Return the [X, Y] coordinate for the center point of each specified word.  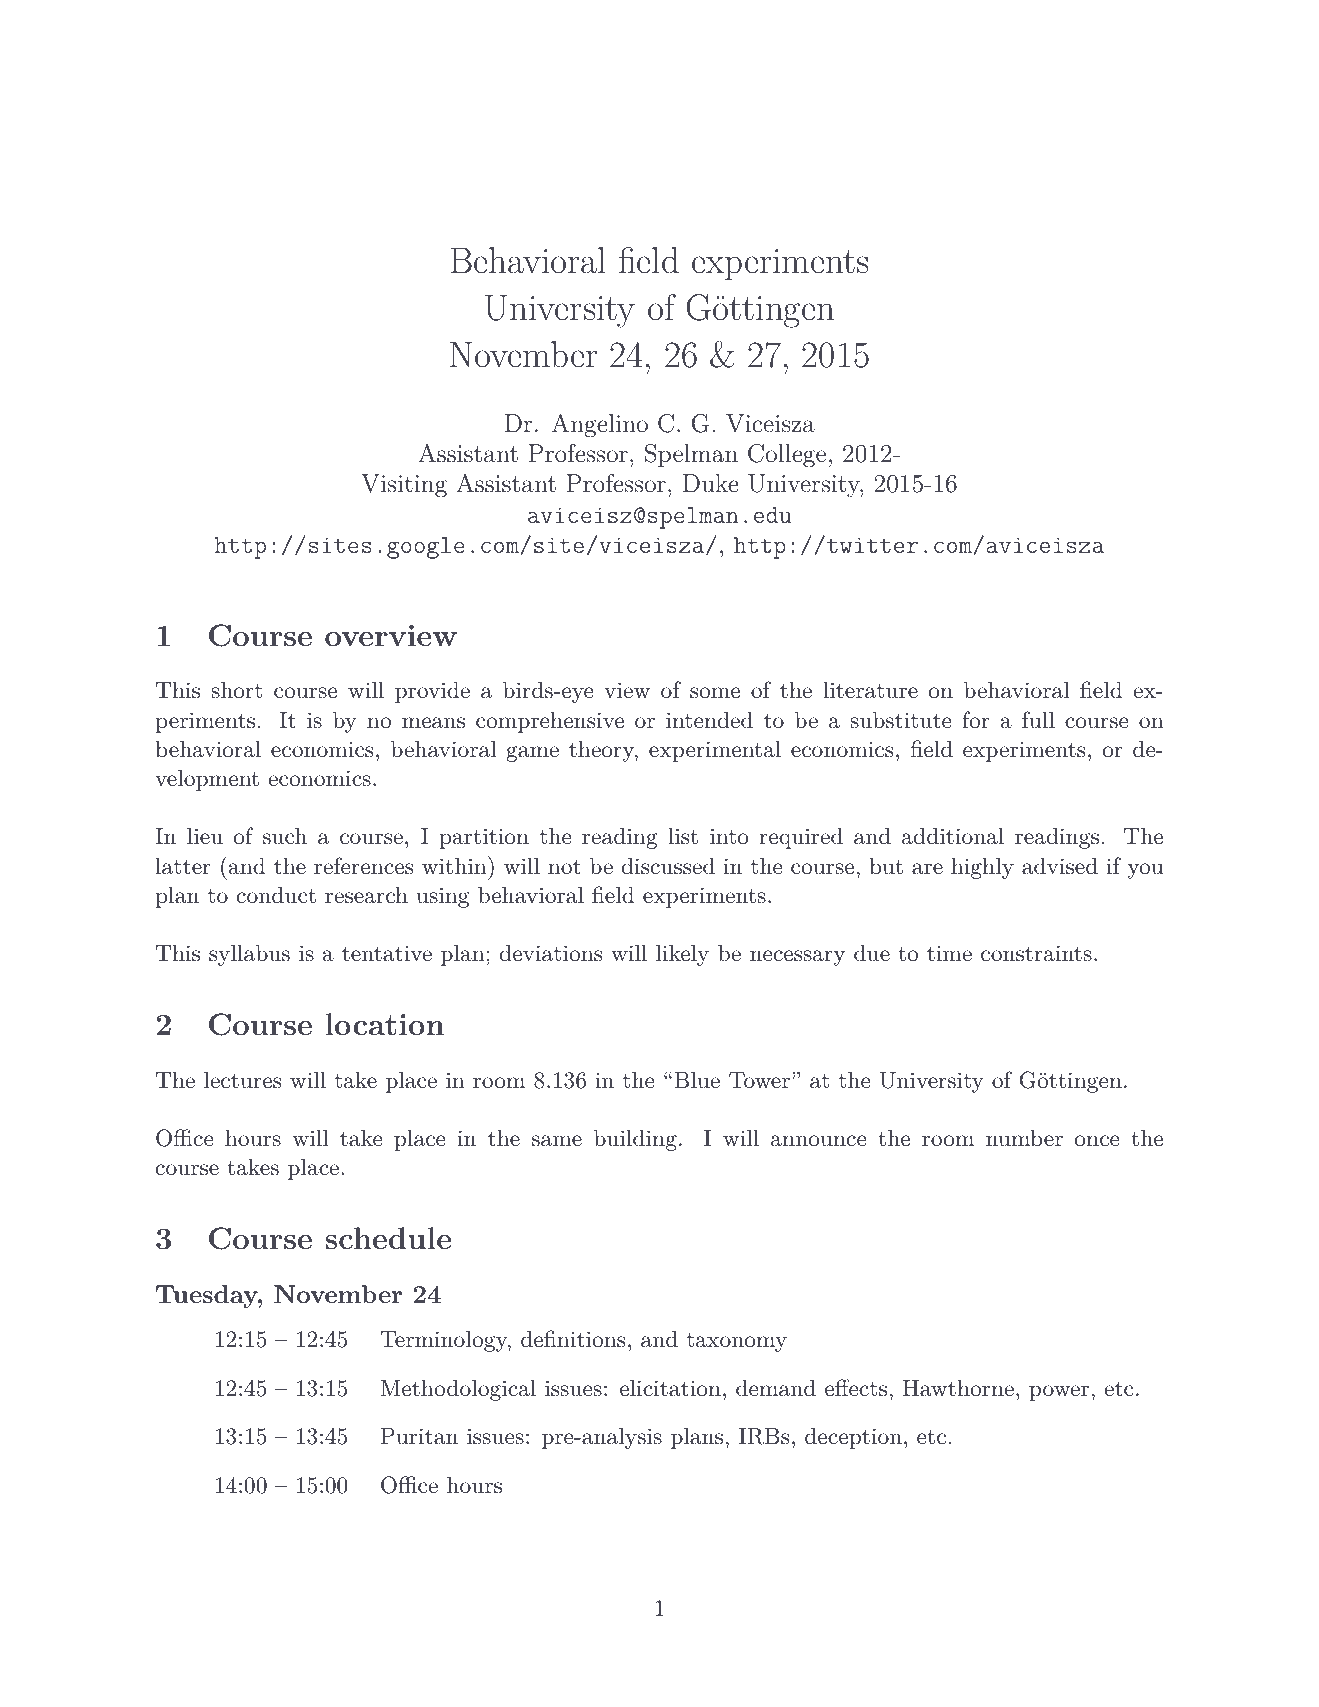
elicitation [670, 1388]
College [787, 456]
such [285, 836]
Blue [697, 1080]
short [236, 690]
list [683, 836]
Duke [710, 483]
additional [953, 836]
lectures [242, 1080]
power [1059, 1393]
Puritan [419, 1436]
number [1024, 1138]
